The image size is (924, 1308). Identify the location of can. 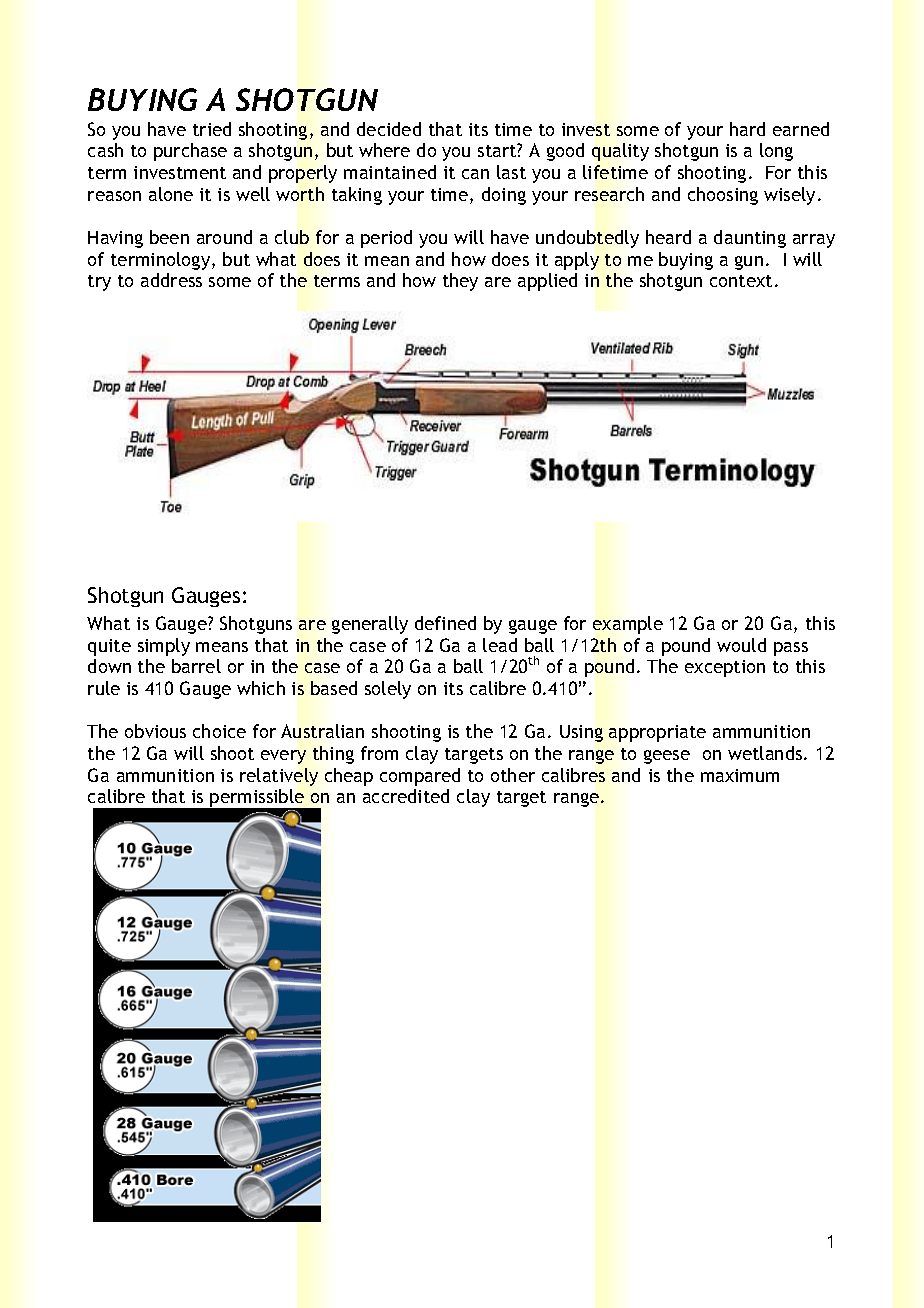
(475, 174).
